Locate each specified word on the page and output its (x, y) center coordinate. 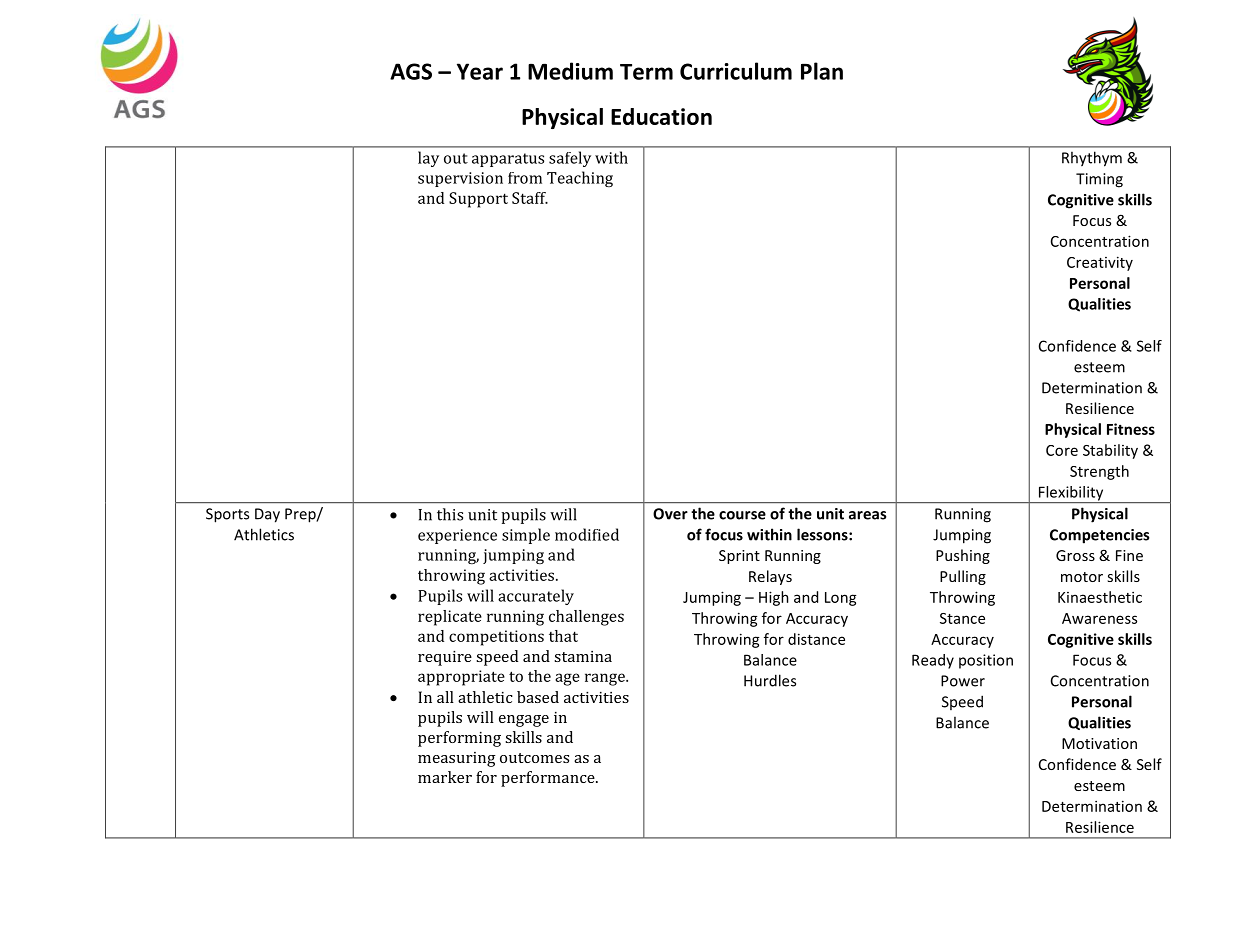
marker (445, 777)
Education (661, 116)
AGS (411, 71)
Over (670, 514)
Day (267, 515)
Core (1062, 450)
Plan (822, 71)
